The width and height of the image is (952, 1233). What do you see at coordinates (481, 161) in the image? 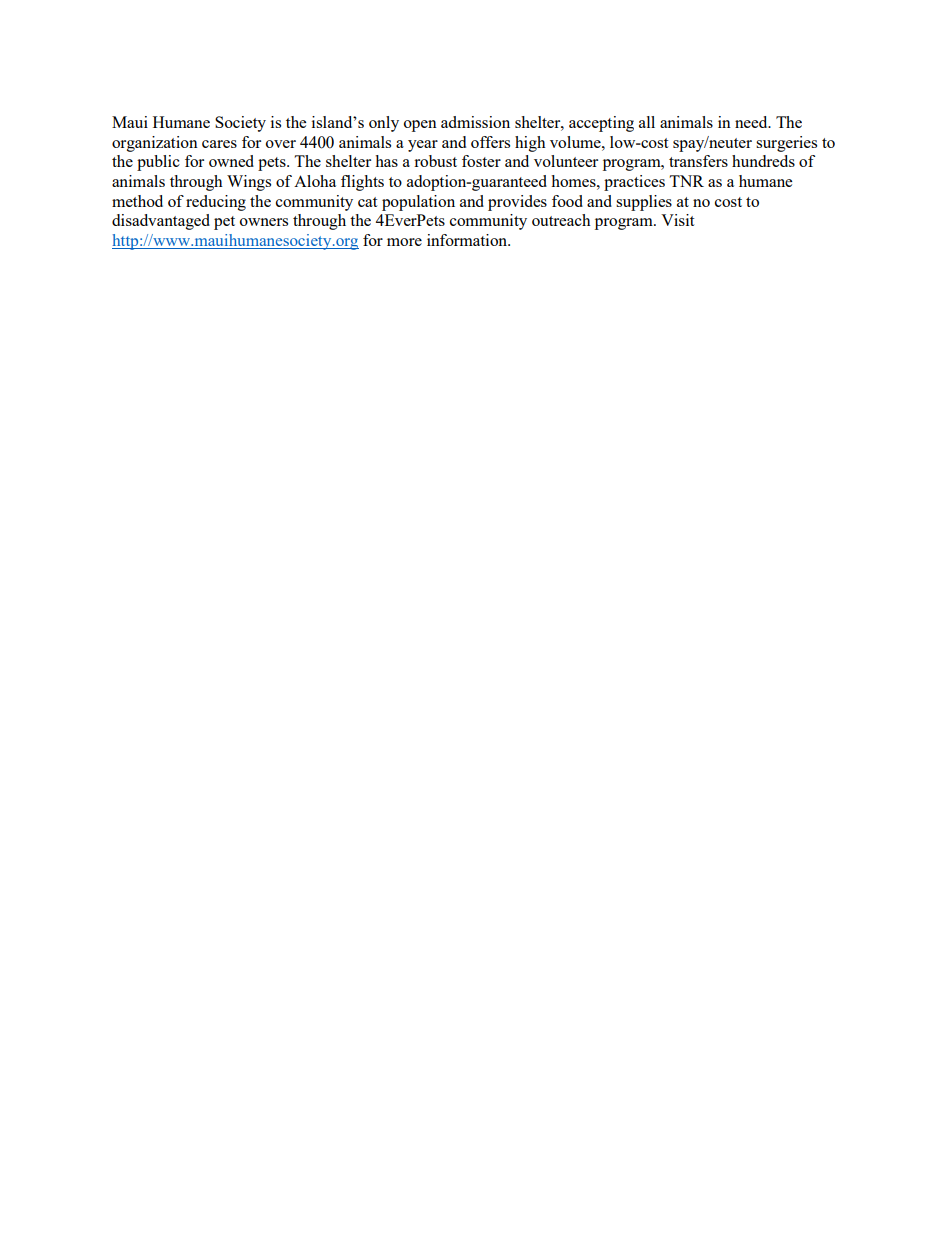
I see `foster` at bounding box center [481, 161].
